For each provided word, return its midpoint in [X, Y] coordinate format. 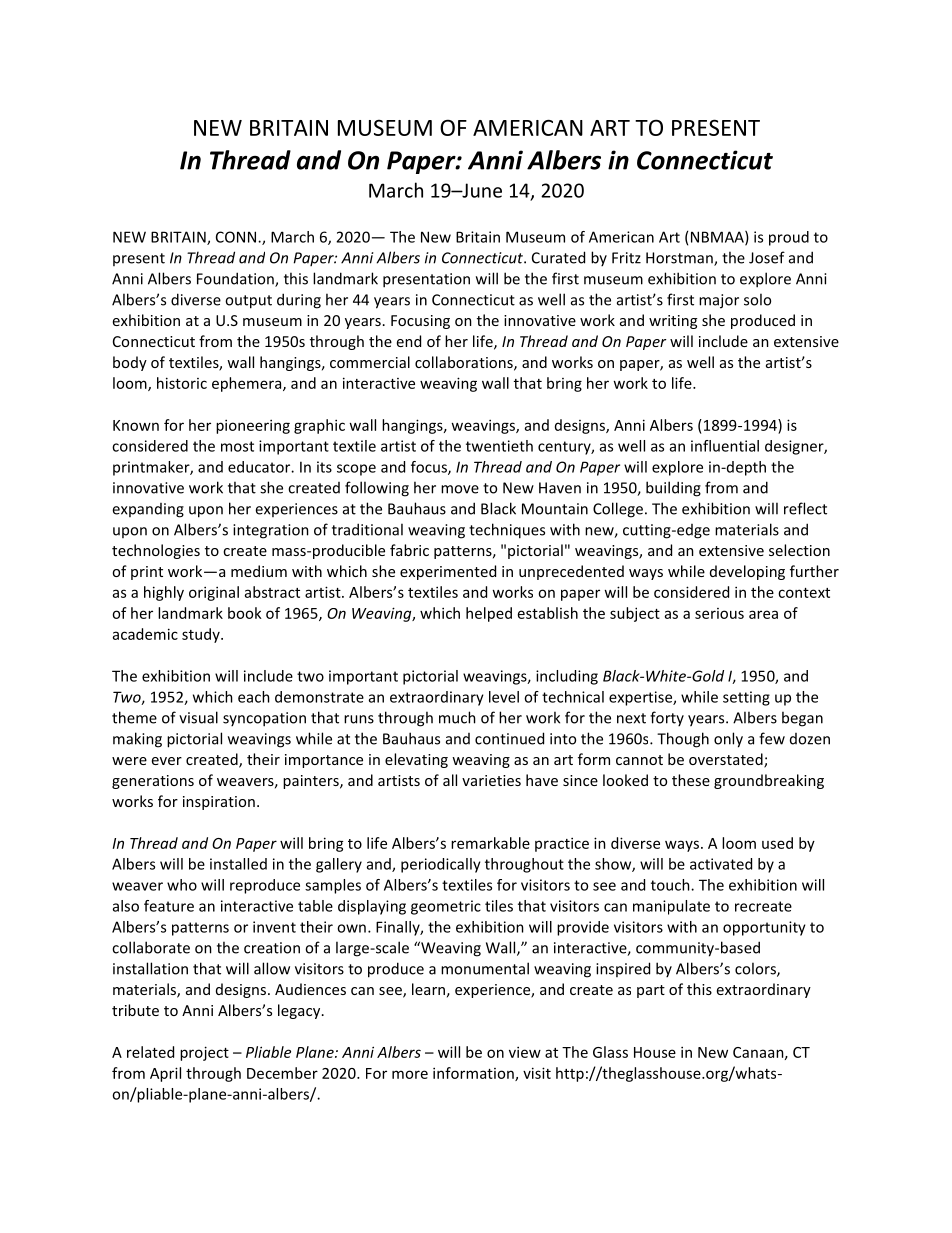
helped [489, 614]
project [204, 1053]
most [237, 446]
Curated [558, 257]
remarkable [490, 843]
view [525, 1052]
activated [721, 864]
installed [238, 864]
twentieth [499, 446]
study [202, 635]
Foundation [236, 279]
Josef [767, 257]
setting [746, 698]
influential [725, 446]
